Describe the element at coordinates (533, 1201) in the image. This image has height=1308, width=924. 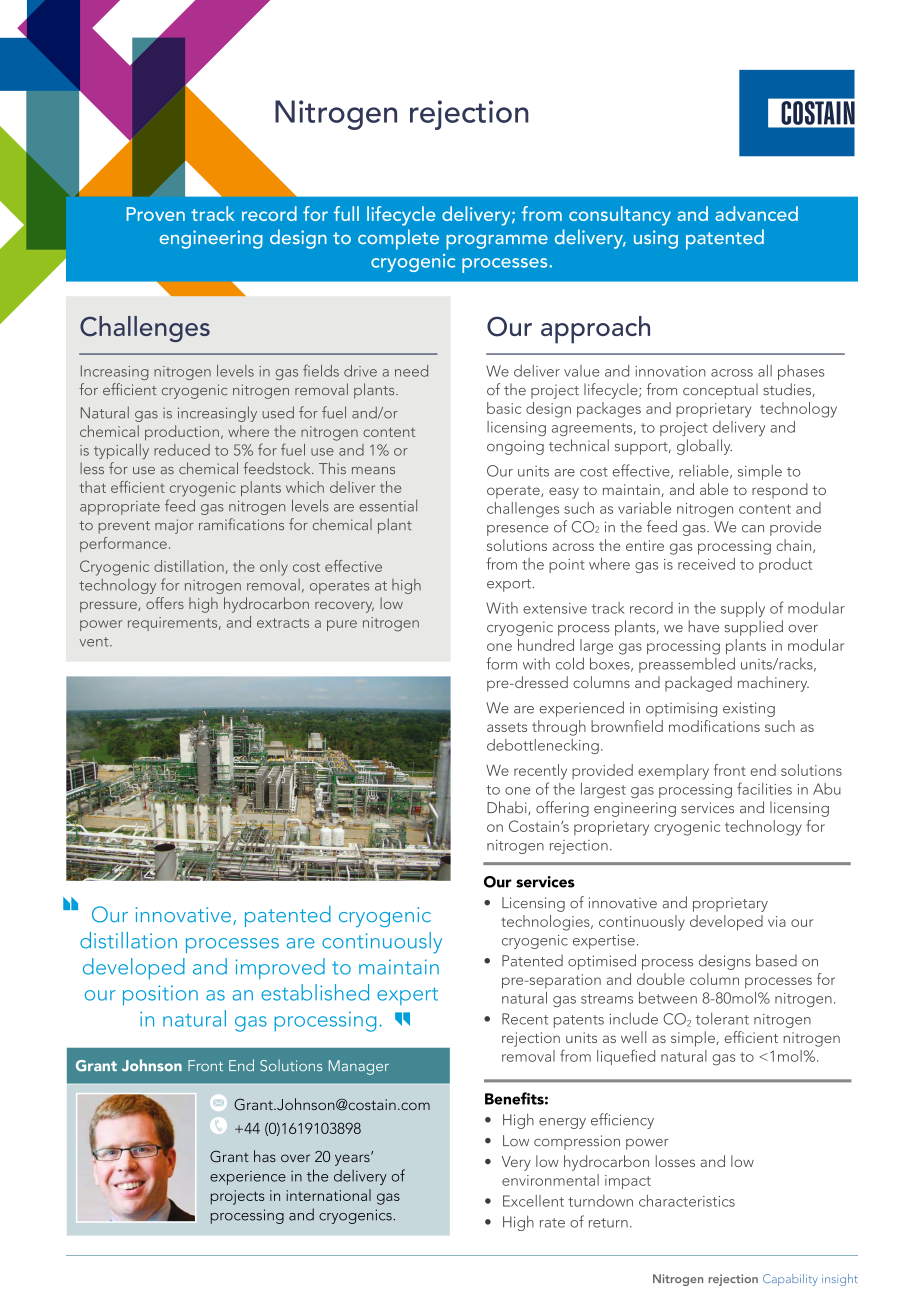
I see `Excellent` at that location.
